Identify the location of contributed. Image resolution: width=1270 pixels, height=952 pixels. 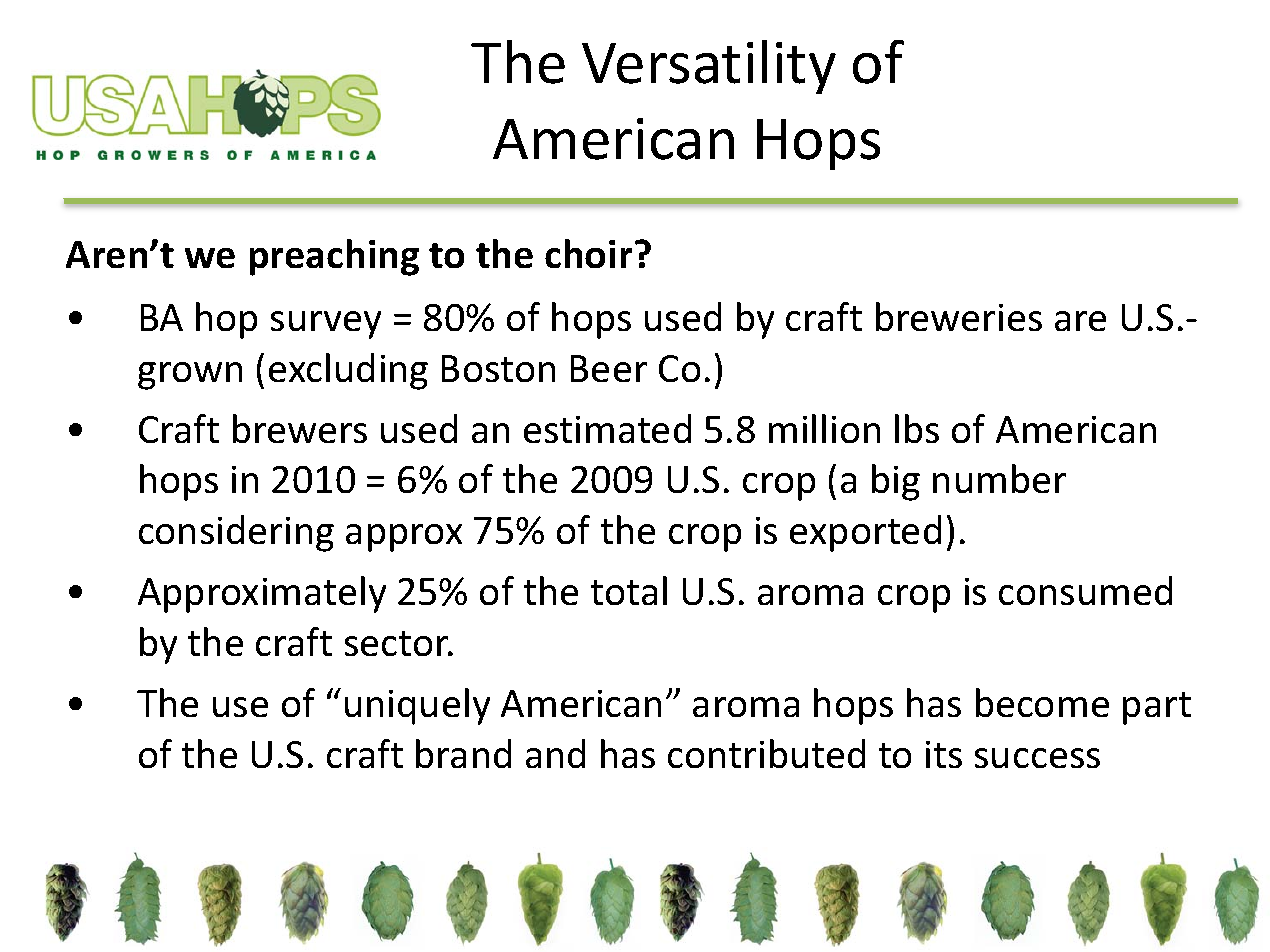
(766, 753).
